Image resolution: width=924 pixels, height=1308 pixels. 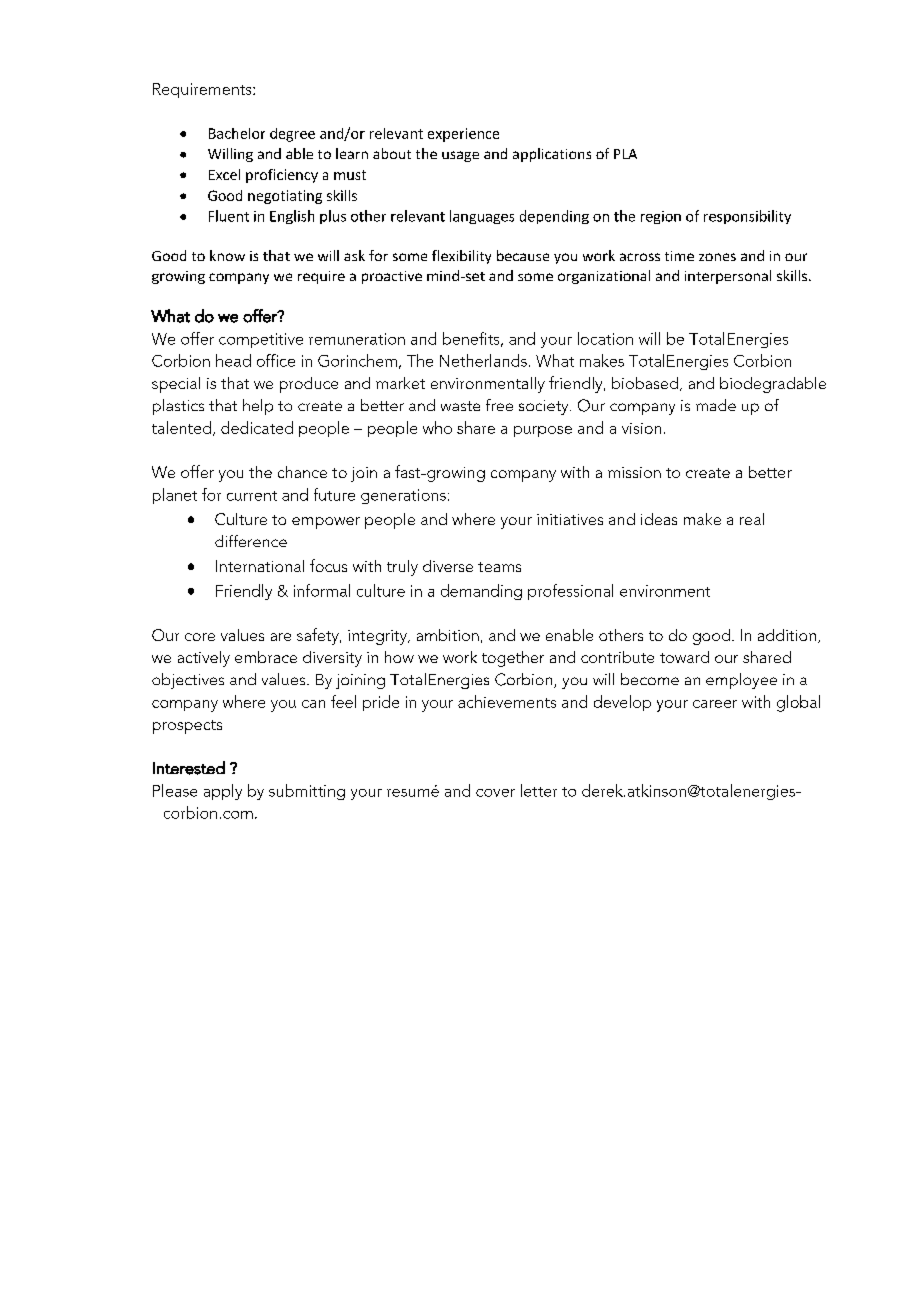 What do you see at coordinates (460, 156) in the screenshot?
I see `usage` at bounding box center [460, 156].
